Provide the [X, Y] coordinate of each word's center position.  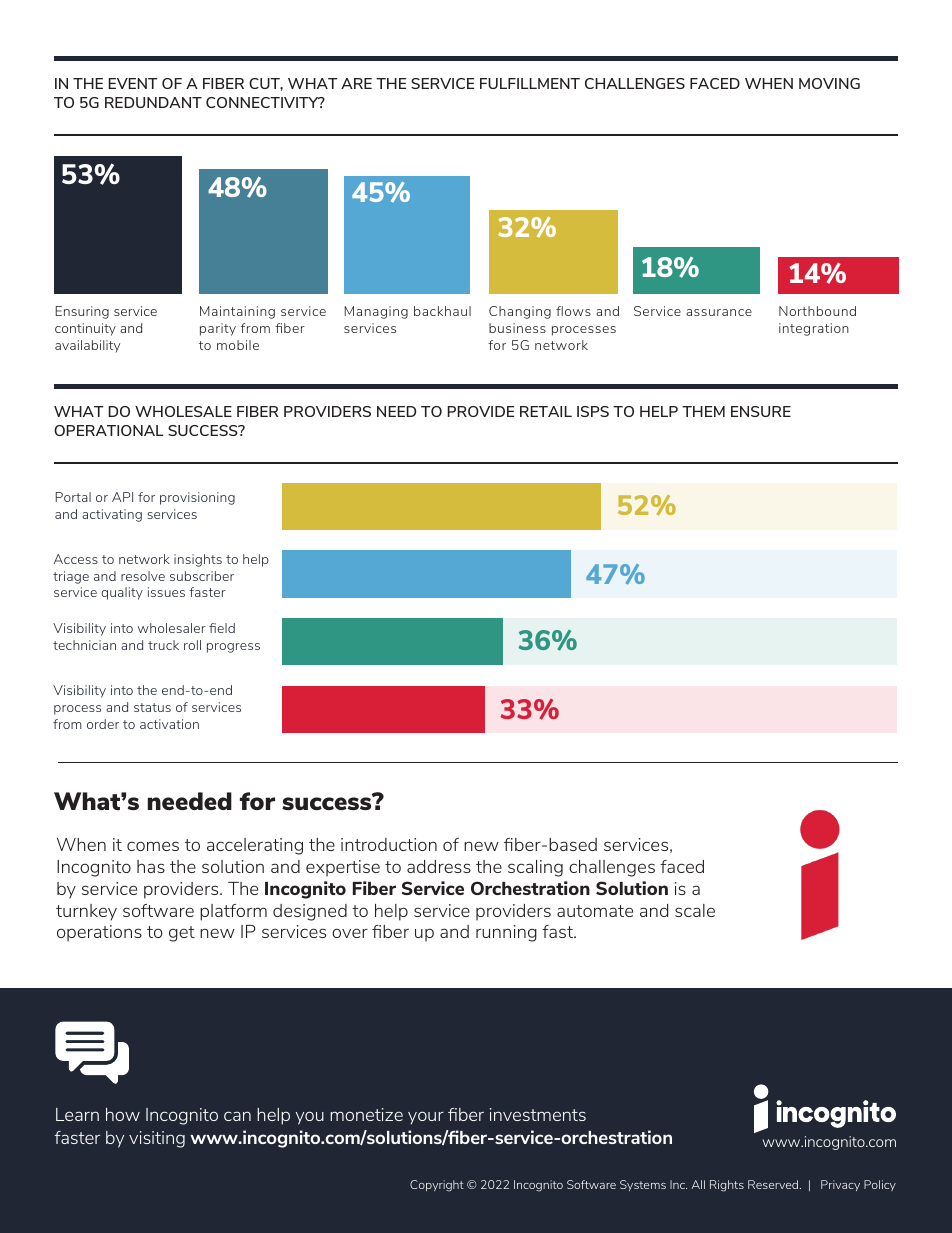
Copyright [437, 1186]
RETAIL [546, 411]
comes [153, 846]
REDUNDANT [153, 102]
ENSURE [761, 411]
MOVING [829, 83]
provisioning [197, 498]
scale [695, 910]
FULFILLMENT [530, 83]
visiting [157, 1139]
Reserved [773, 1184]
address [439, 866]
